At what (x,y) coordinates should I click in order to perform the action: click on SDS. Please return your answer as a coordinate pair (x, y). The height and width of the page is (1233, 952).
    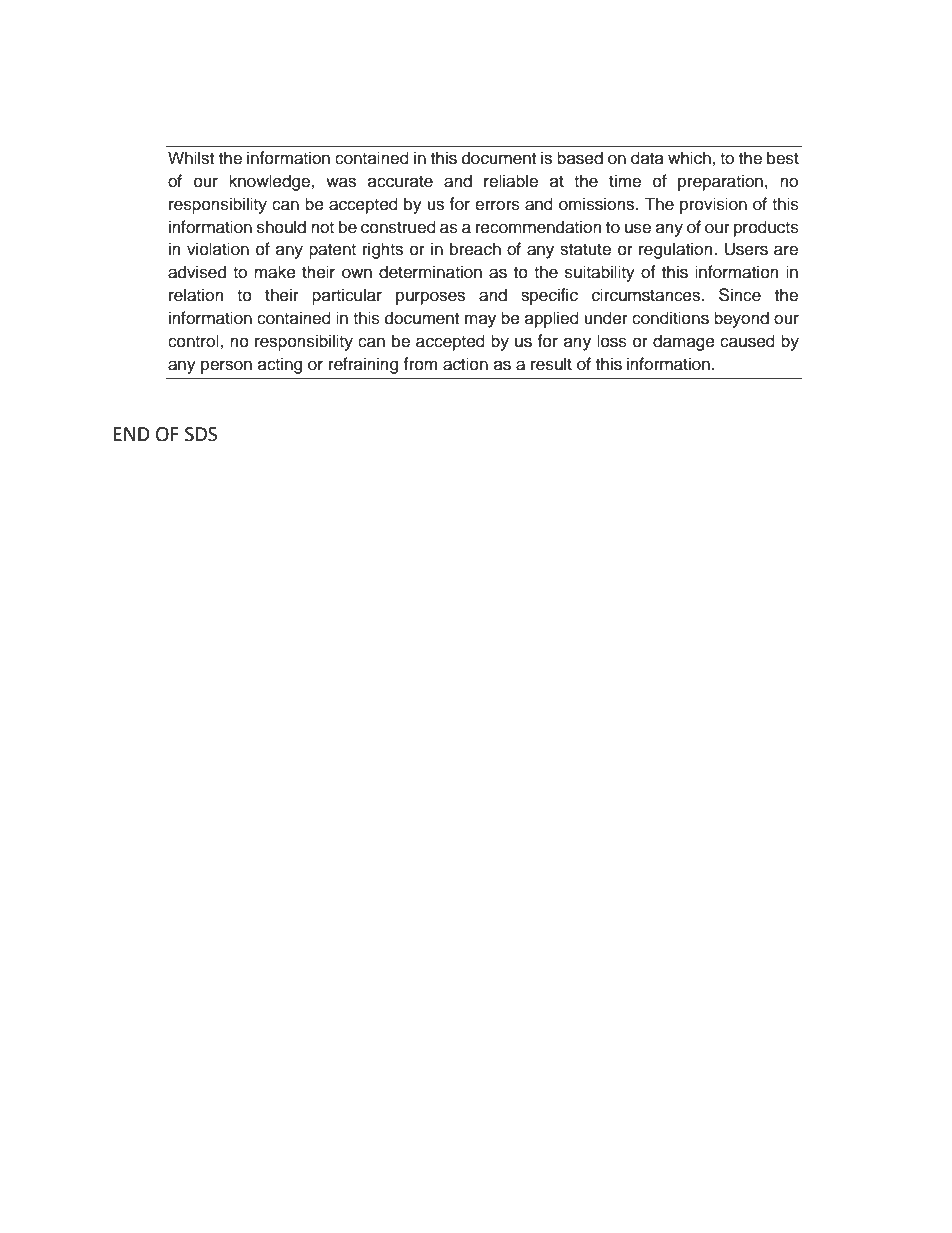
    Looking at the image, I should click on (201, 434).
